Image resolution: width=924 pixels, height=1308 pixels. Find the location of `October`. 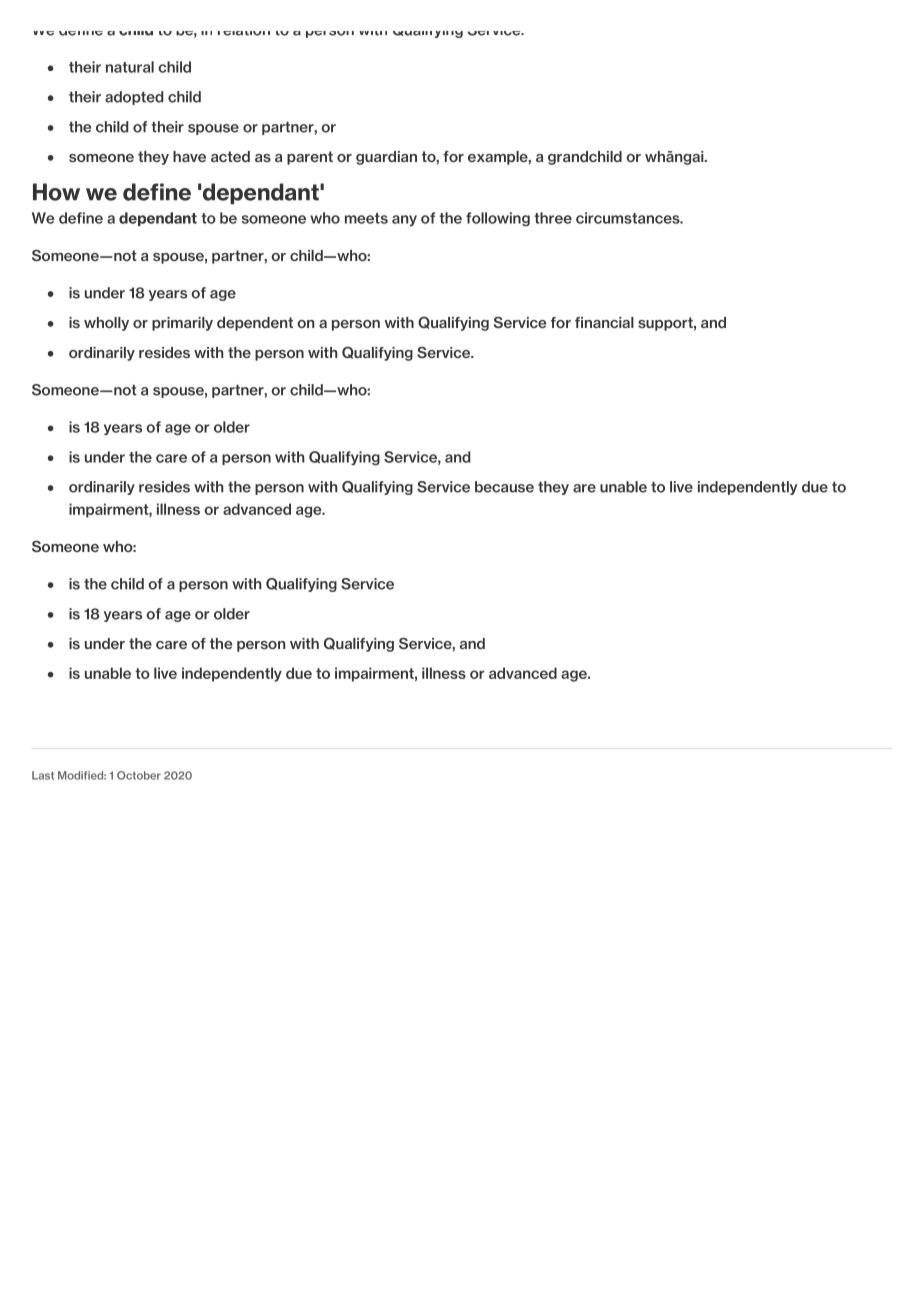

October is located at coordinates (139, 775).
